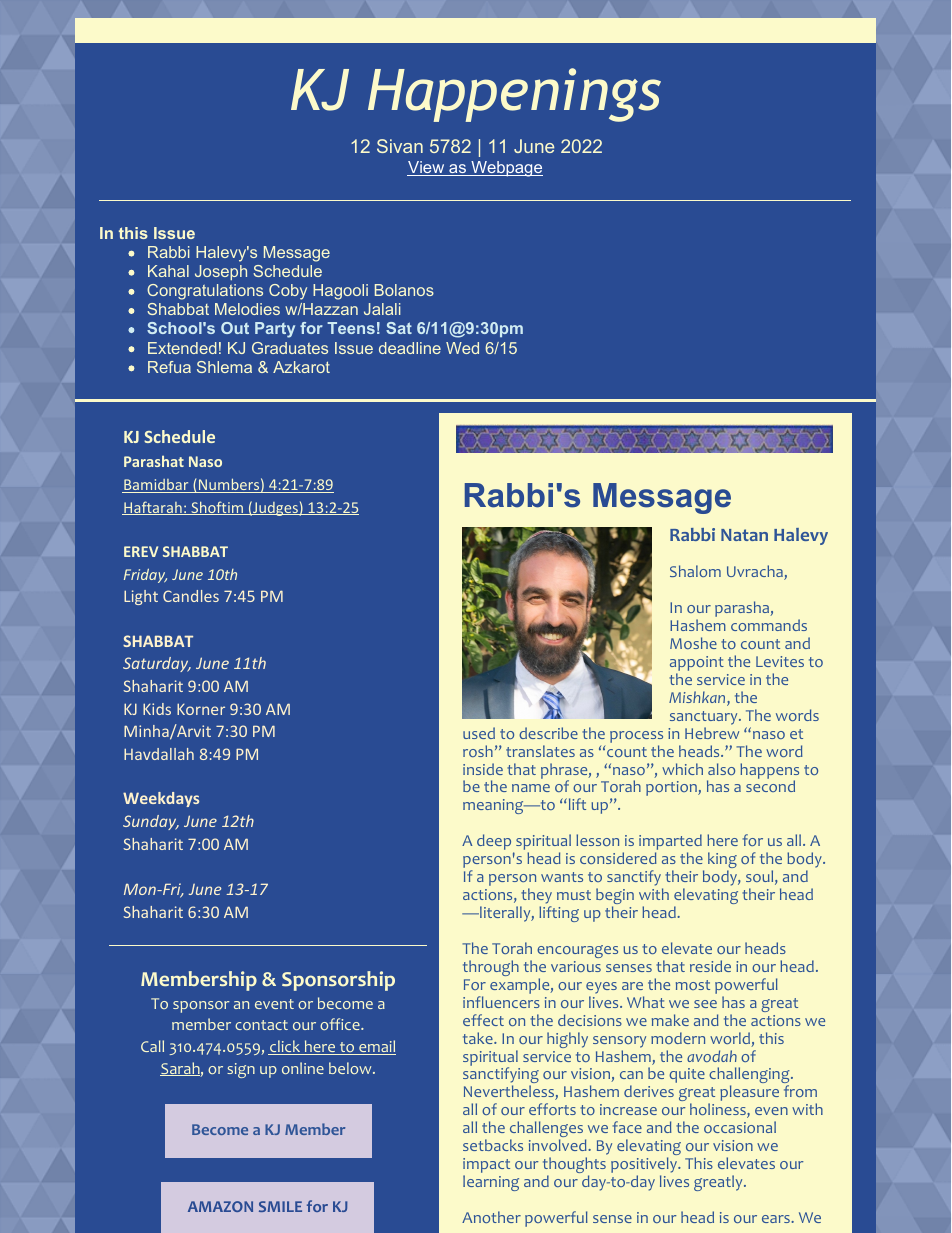  Describe the element at coordinates (220, 1206) in the document. I see `AMAZON` at that location.
